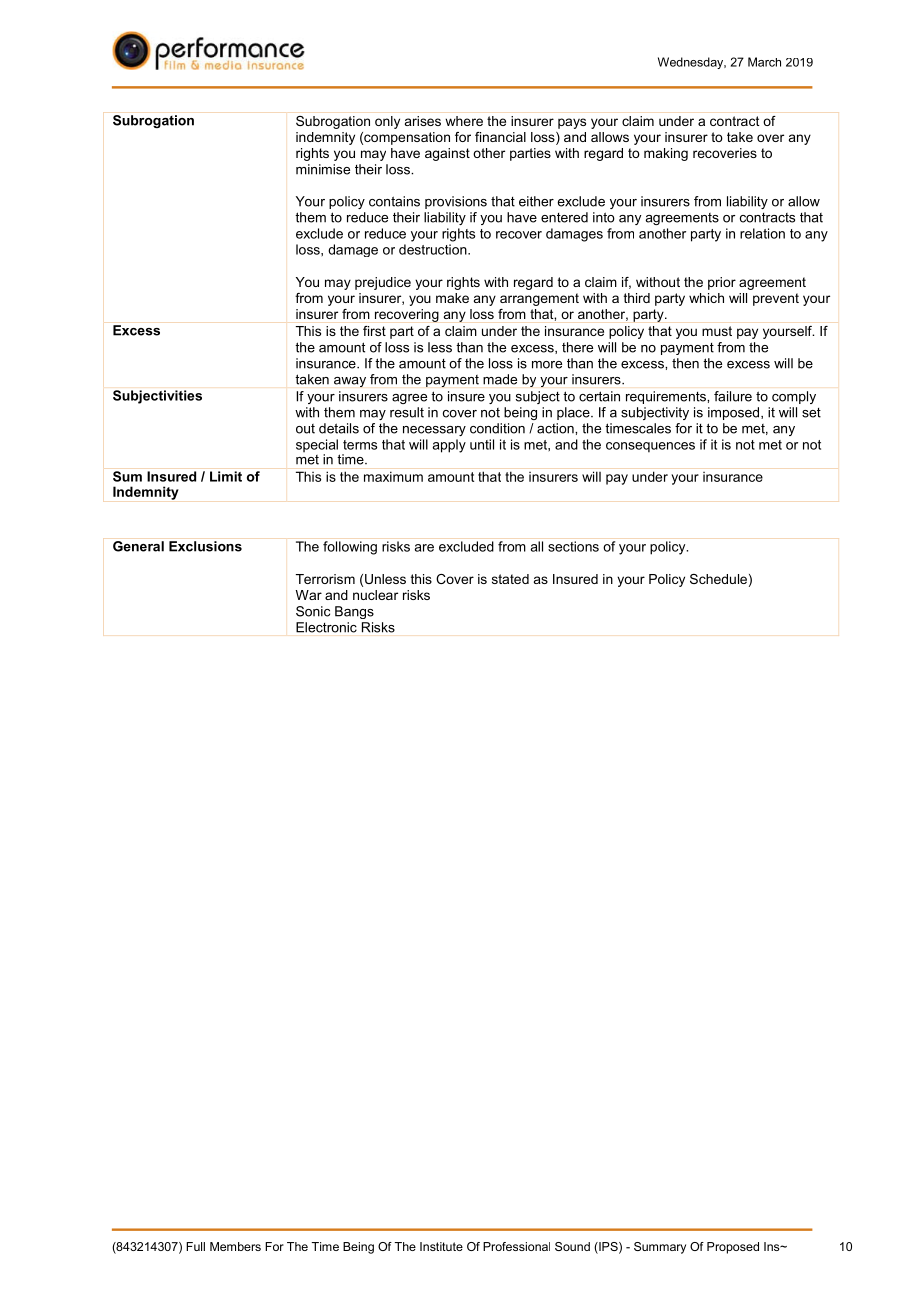  Describe the element at coordinates (323, 169) in the image. I see `minimise` at that location.
